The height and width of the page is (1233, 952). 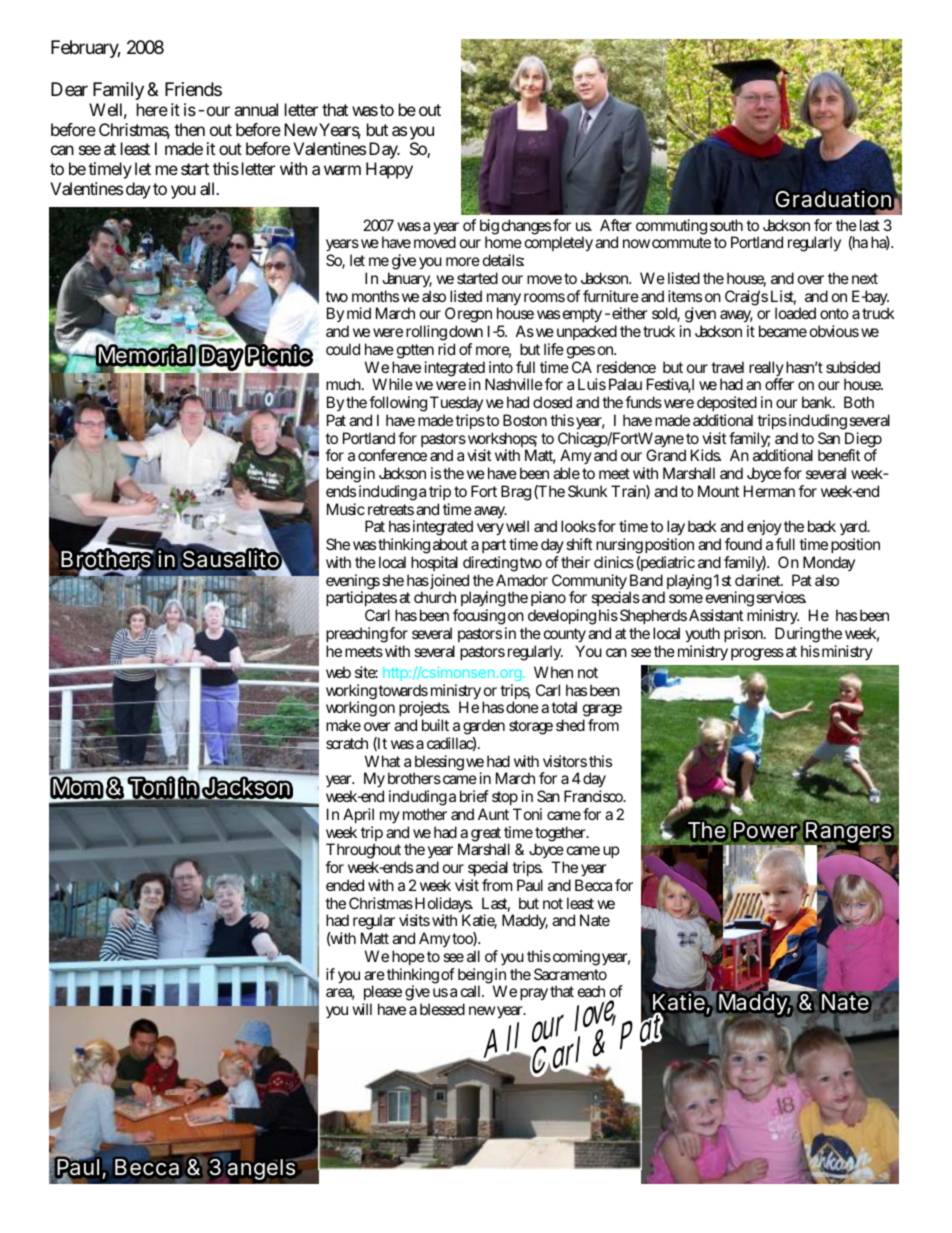 I want to click on Graduation, so click(x=835, y=200).
